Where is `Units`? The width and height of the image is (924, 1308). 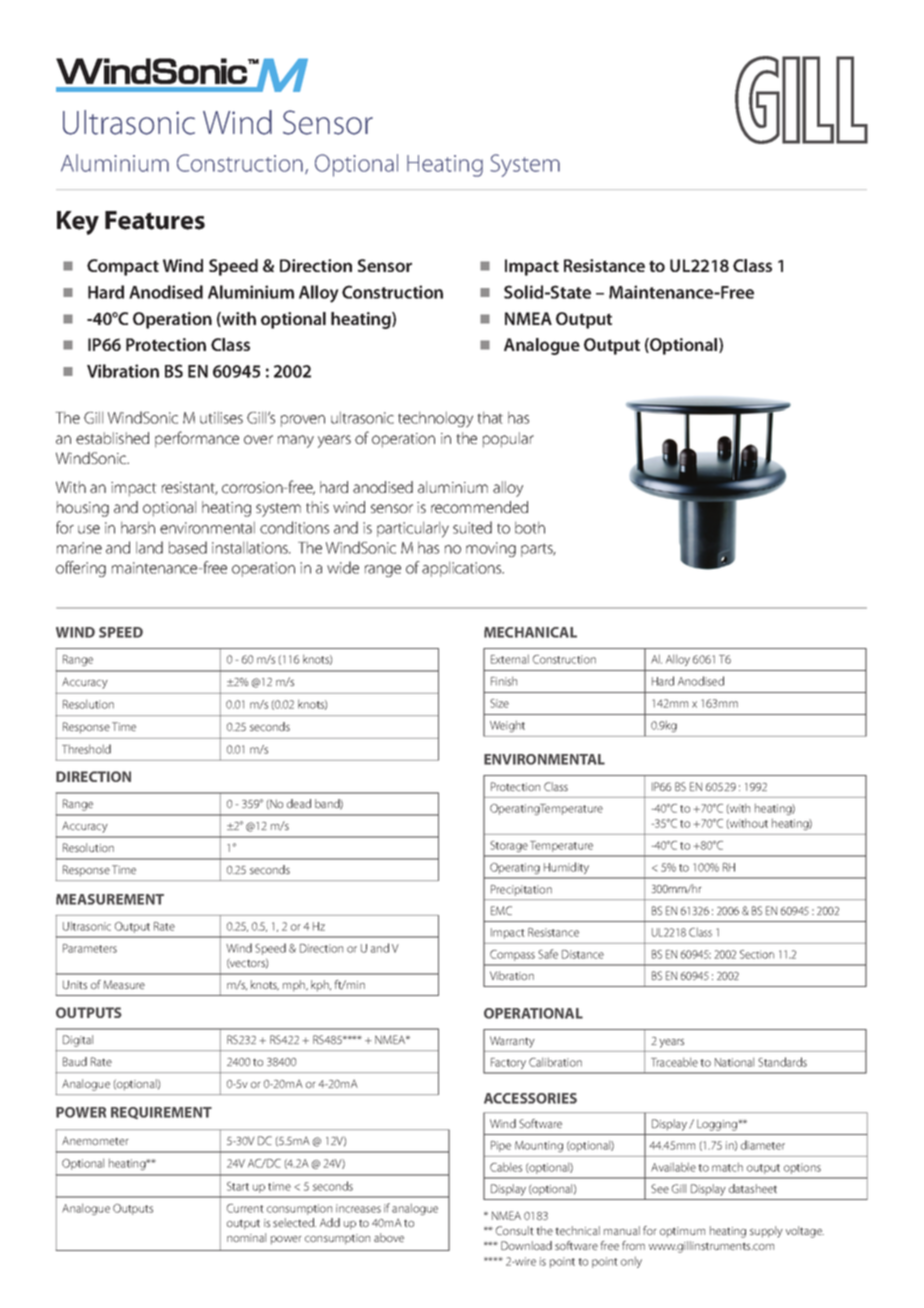
Units is located at coordinates (75, 984).
